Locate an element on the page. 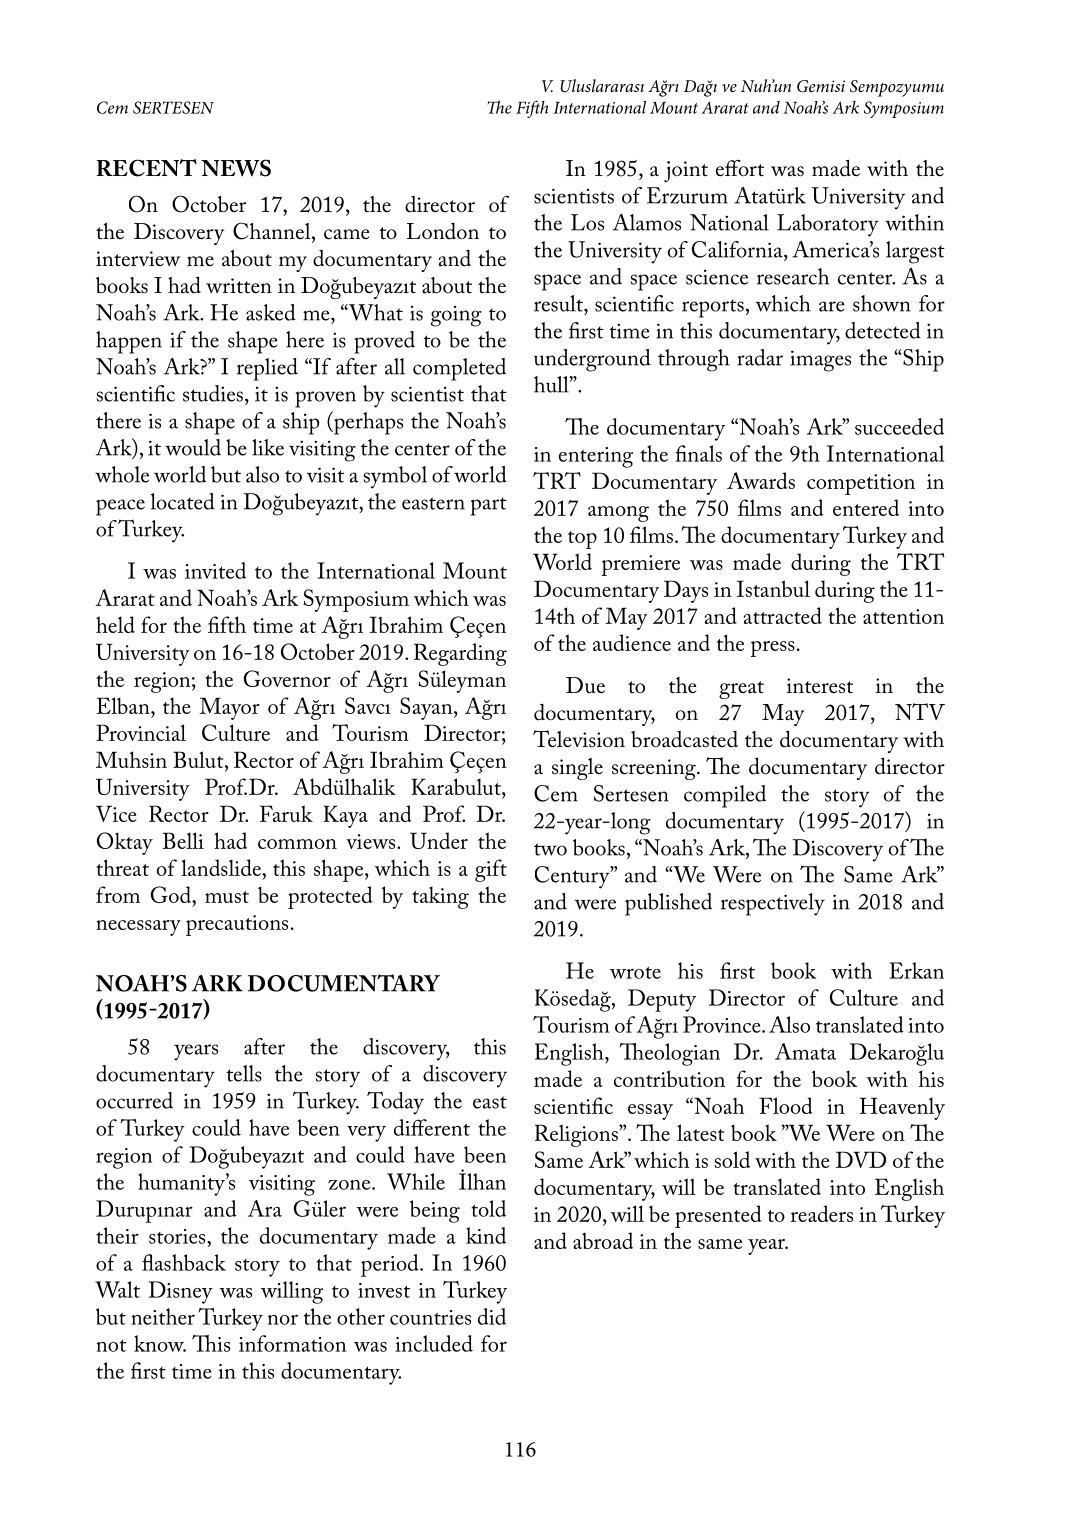 Image resolution: width=1072 pixels, height=1519 pixels. NEWS is located at coordinates (236, 168).
